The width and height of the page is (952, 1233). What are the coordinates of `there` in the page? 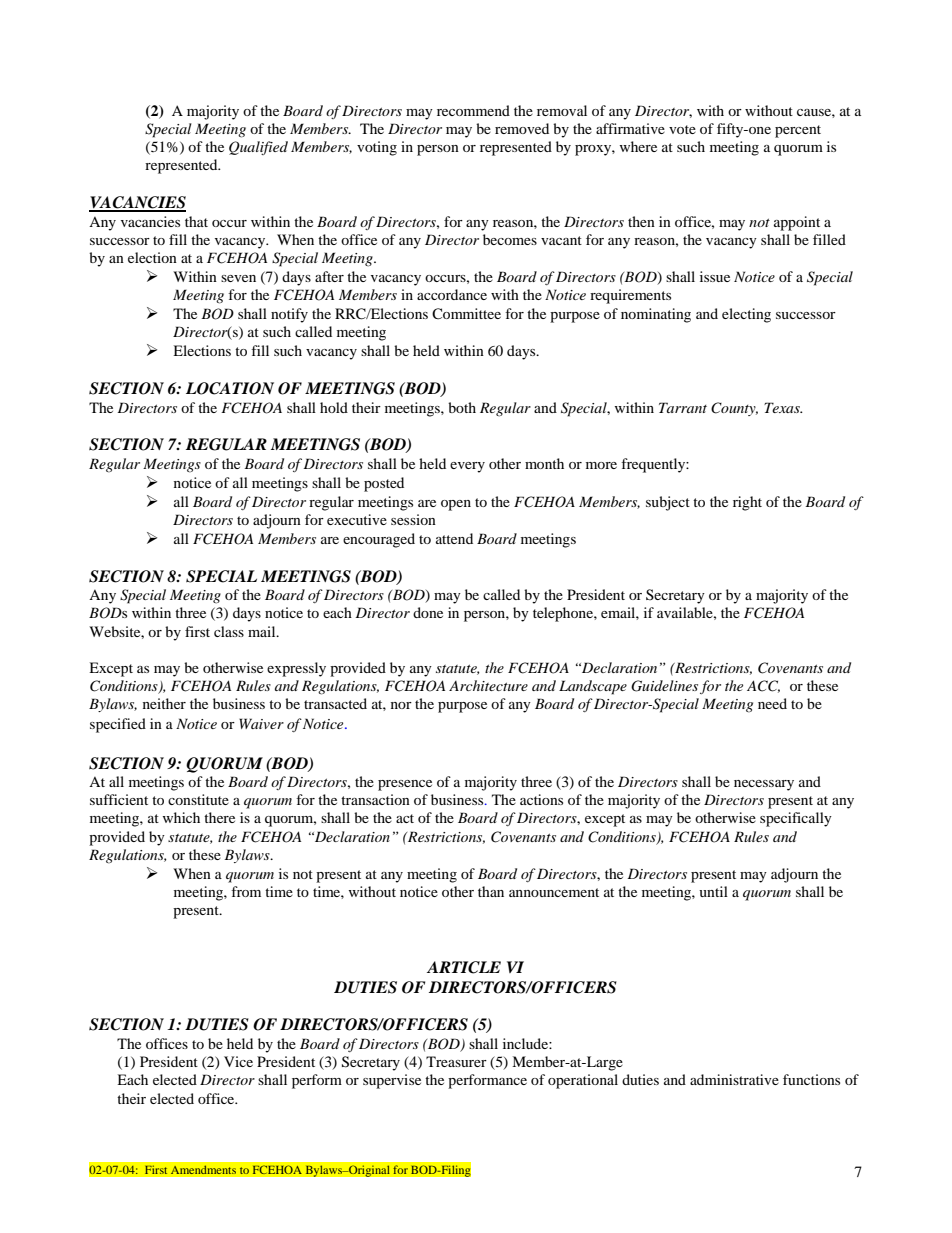 It's located at (219, 817).
